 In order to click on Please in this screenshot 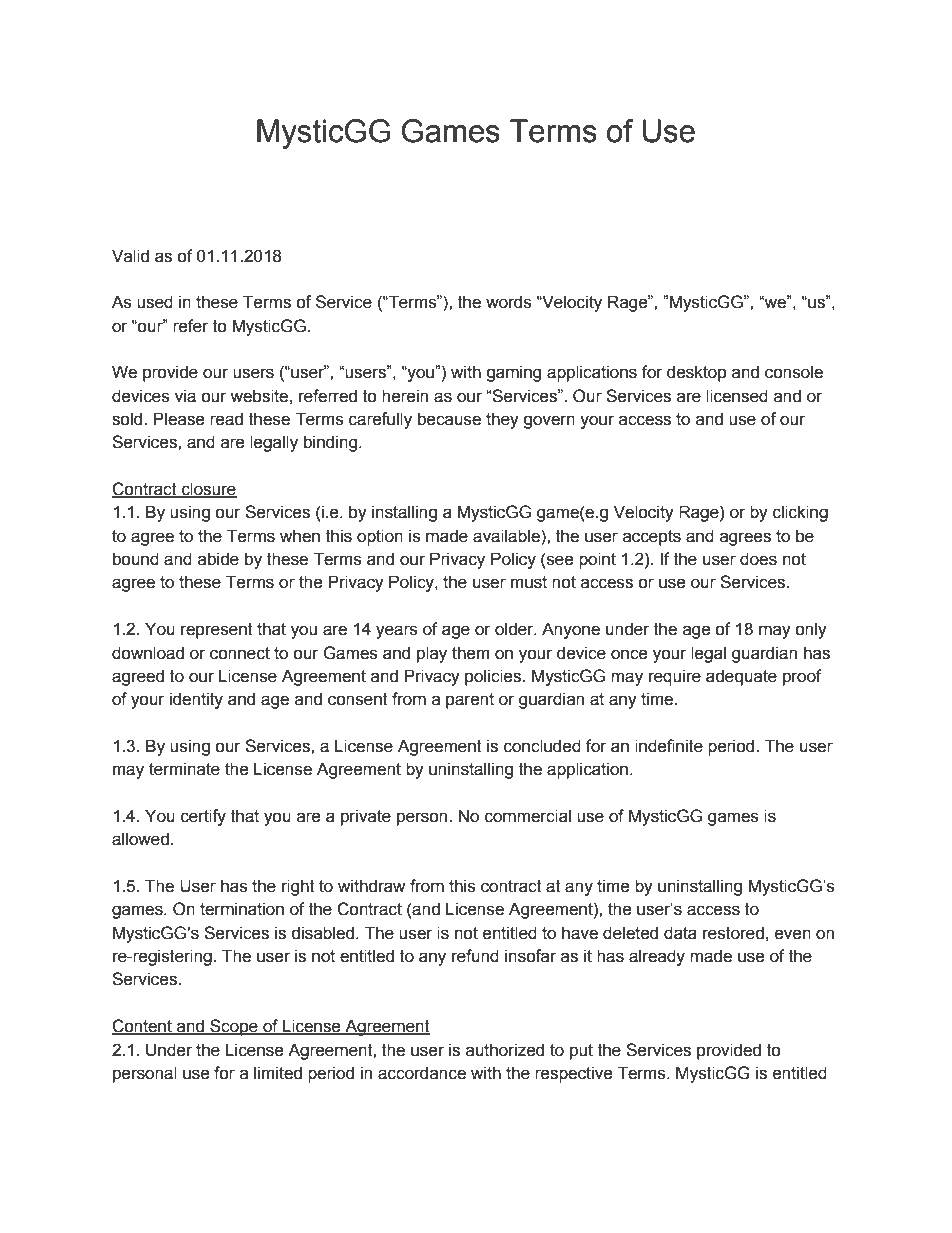, I will do `click(179, 419)`.
